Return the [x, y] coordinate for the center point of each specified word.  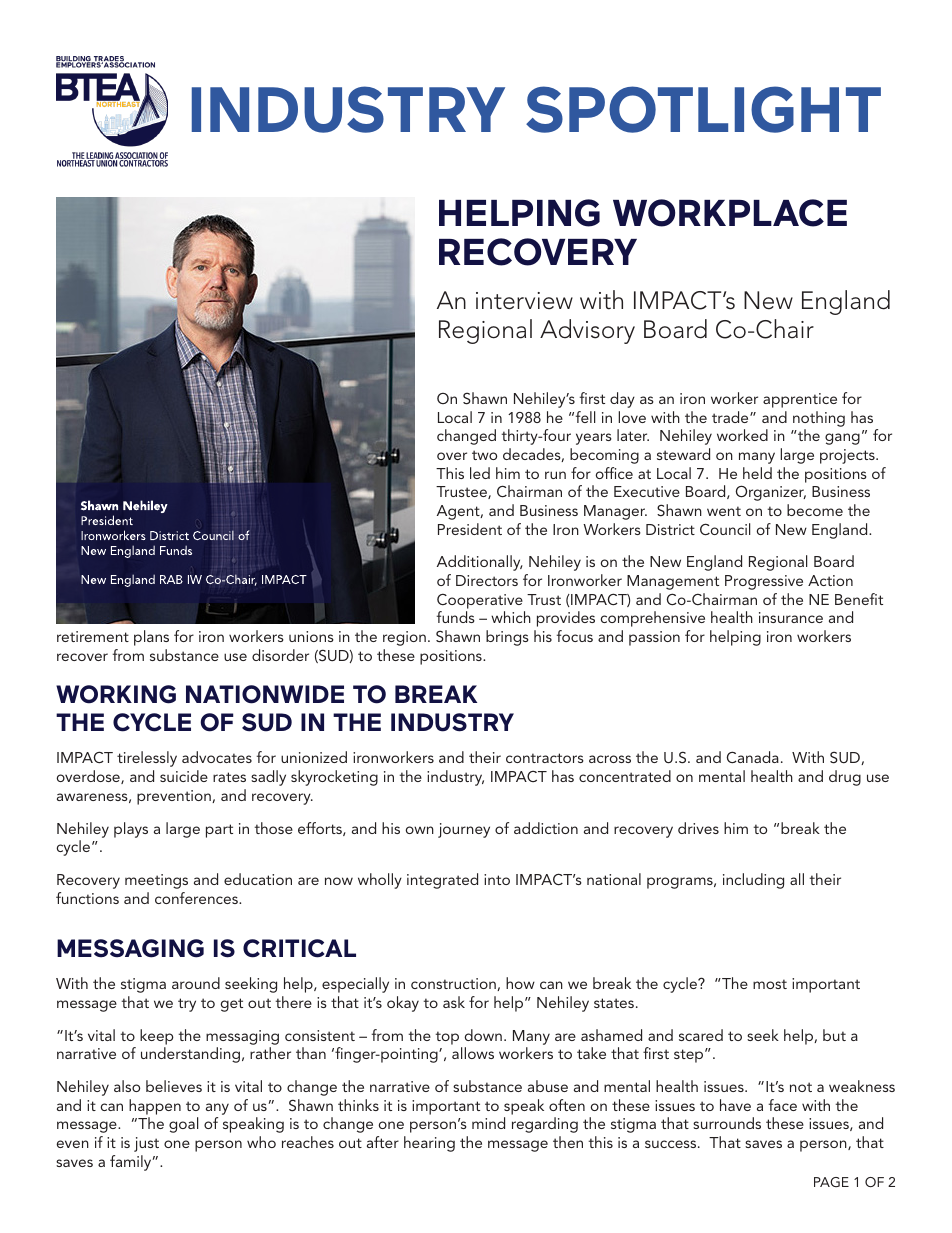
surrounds [727, 1123]
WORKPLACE [730, 213]
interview [524, 301]
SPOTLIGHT [703, 109]
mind [488, 1123]
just [146, 1144]
